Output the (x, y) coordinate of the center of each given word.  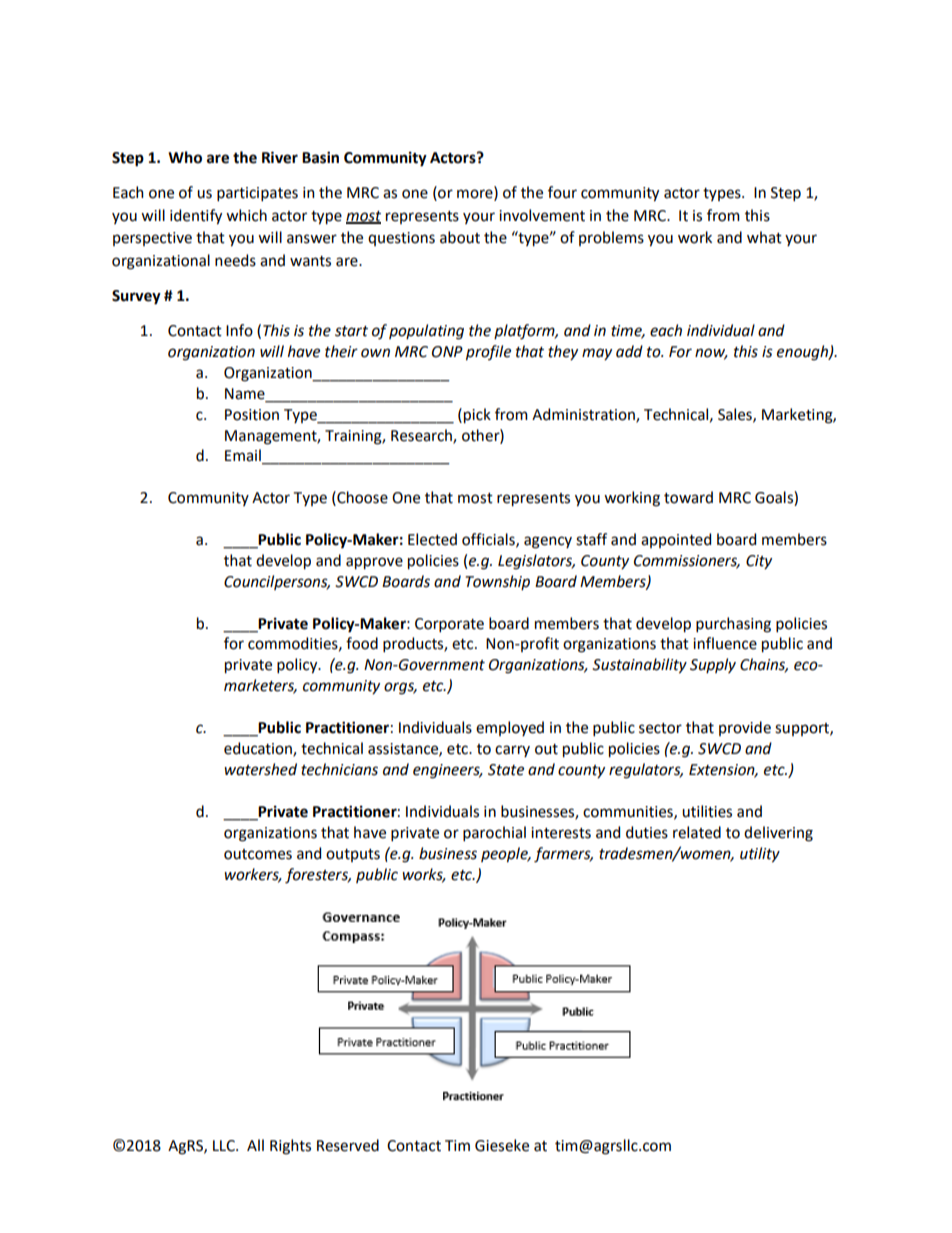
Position (252, 415)
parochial (494, 833)
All (255, 1145)
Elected (432, 539)
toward (688, 497)
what (764, 237)
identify (196, 217)
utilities (707, 811)
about (460, 237)
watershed (260, 769)
